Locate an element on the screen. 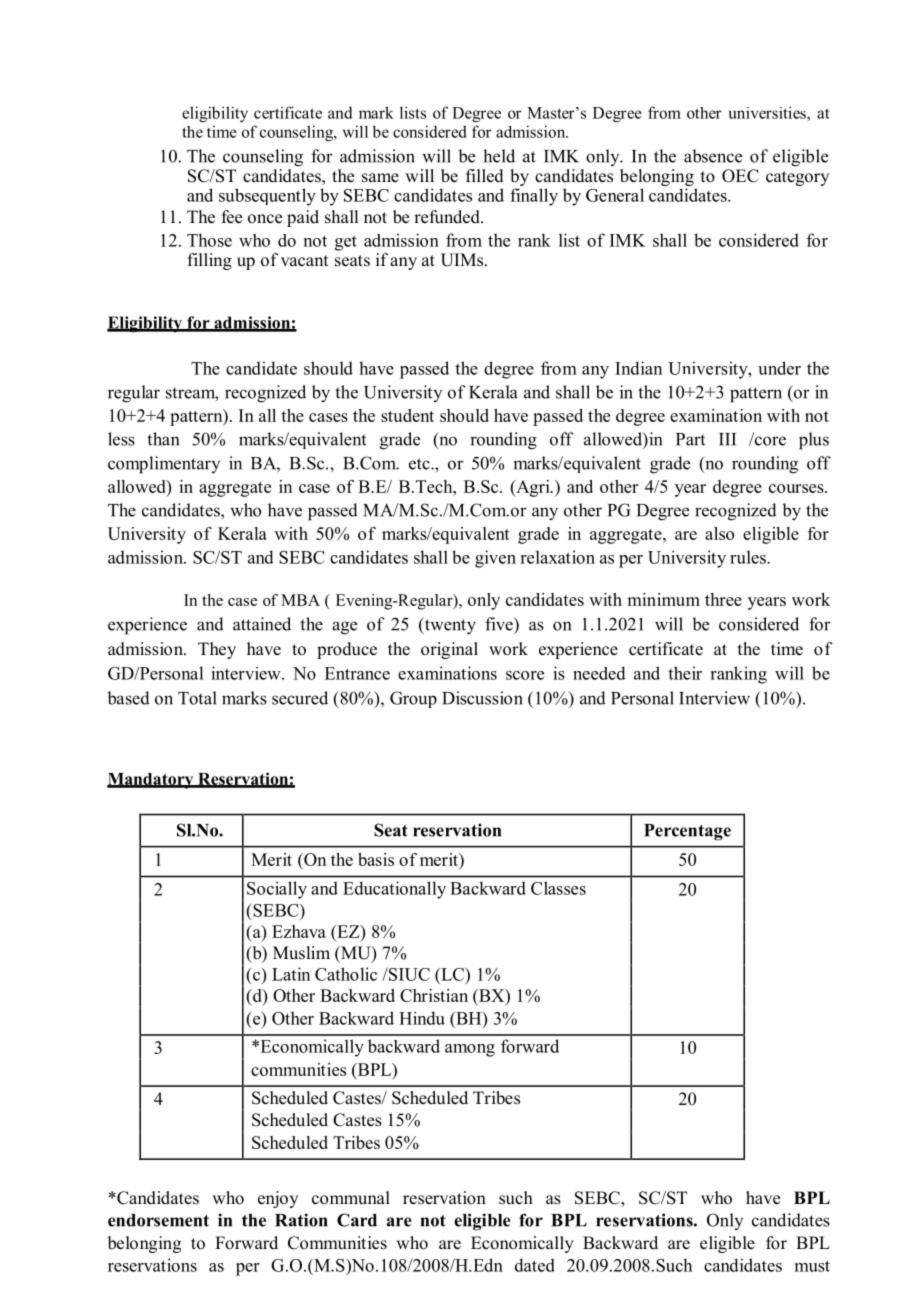 Image resolution: width=924 pixels, height=1308 pixels. Total is located at coordinates (197, 698).
